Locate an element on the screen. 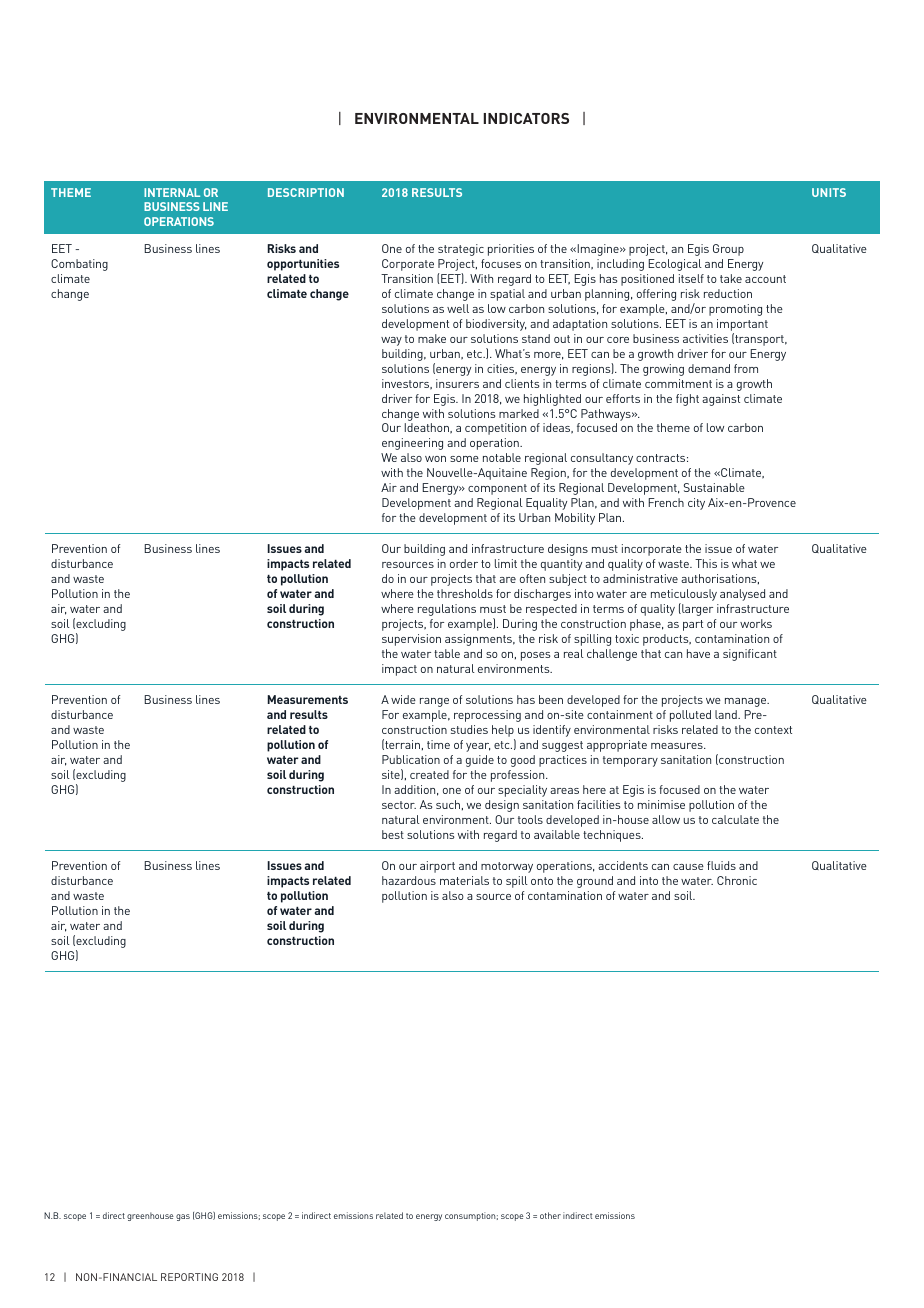 The height and width of the screenshot is (1308, 924). Measurements is located at coordinates (307, 699).
